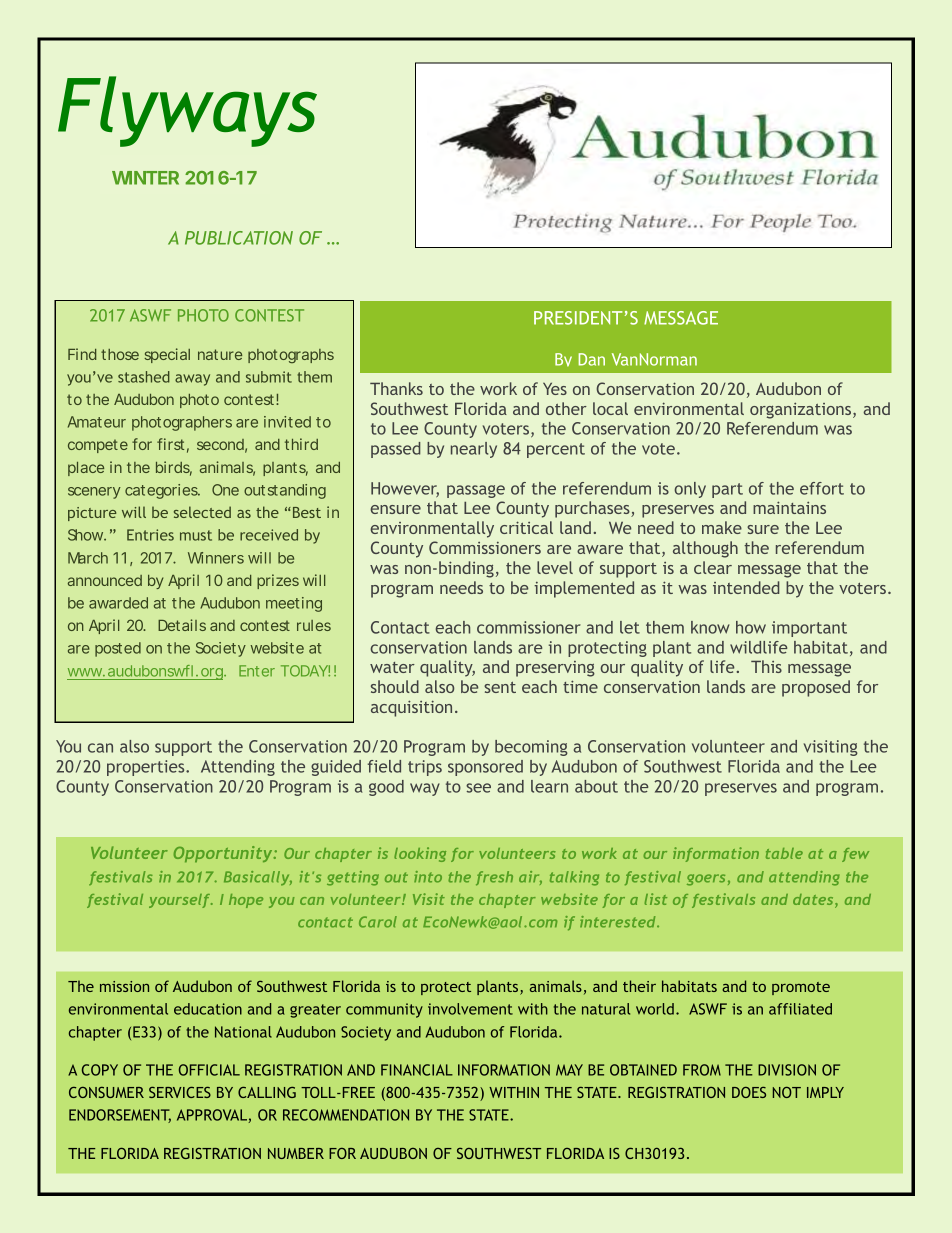 This screenshot has height=1233, width=952. Describe the element at coordinates (494, 878) in the screenshot. I see `fresh` at that location.
